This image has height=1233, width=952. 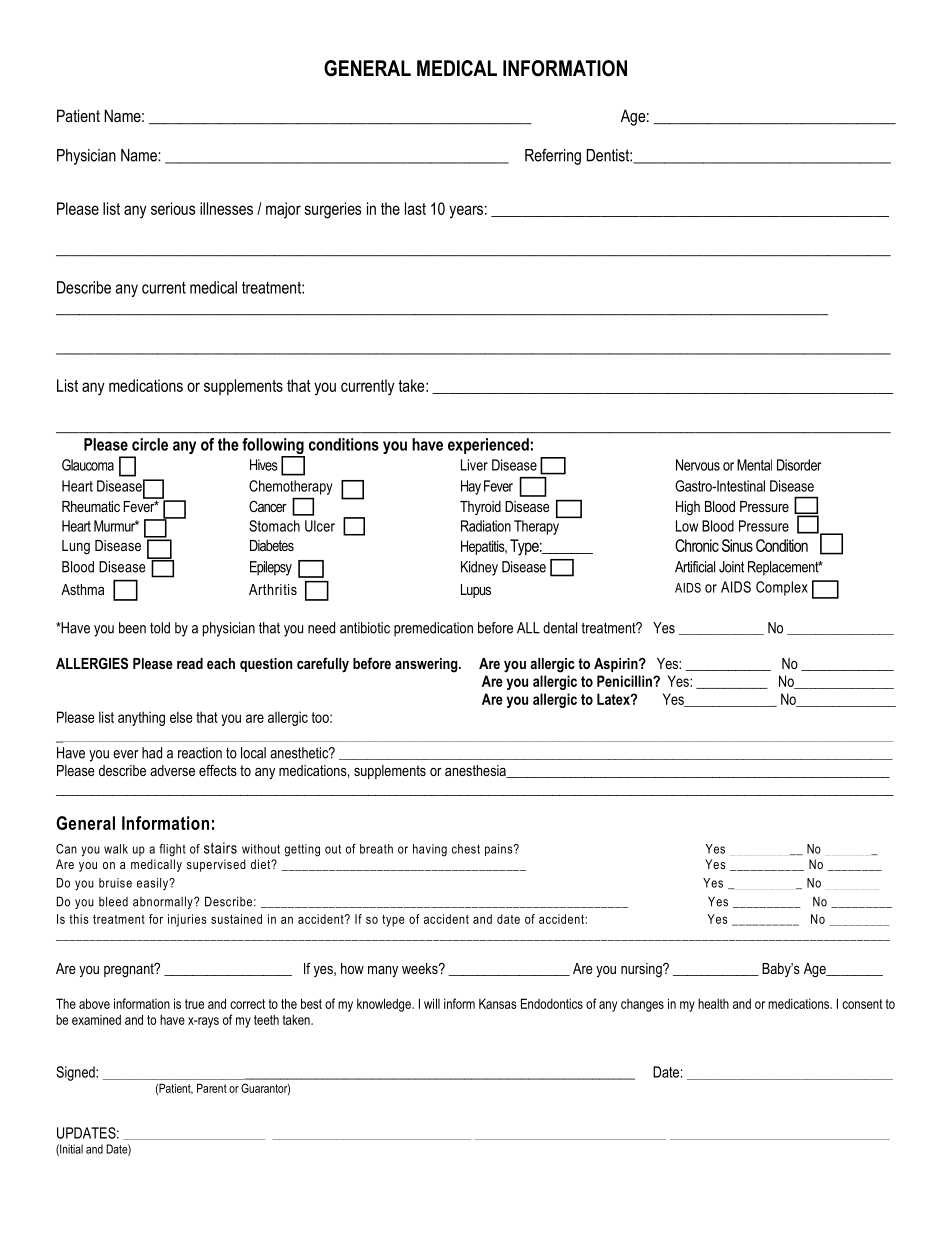 What do you see at coordinates (553, 156) in the image?
I see `Referring` at bounding box center [553, 156].
